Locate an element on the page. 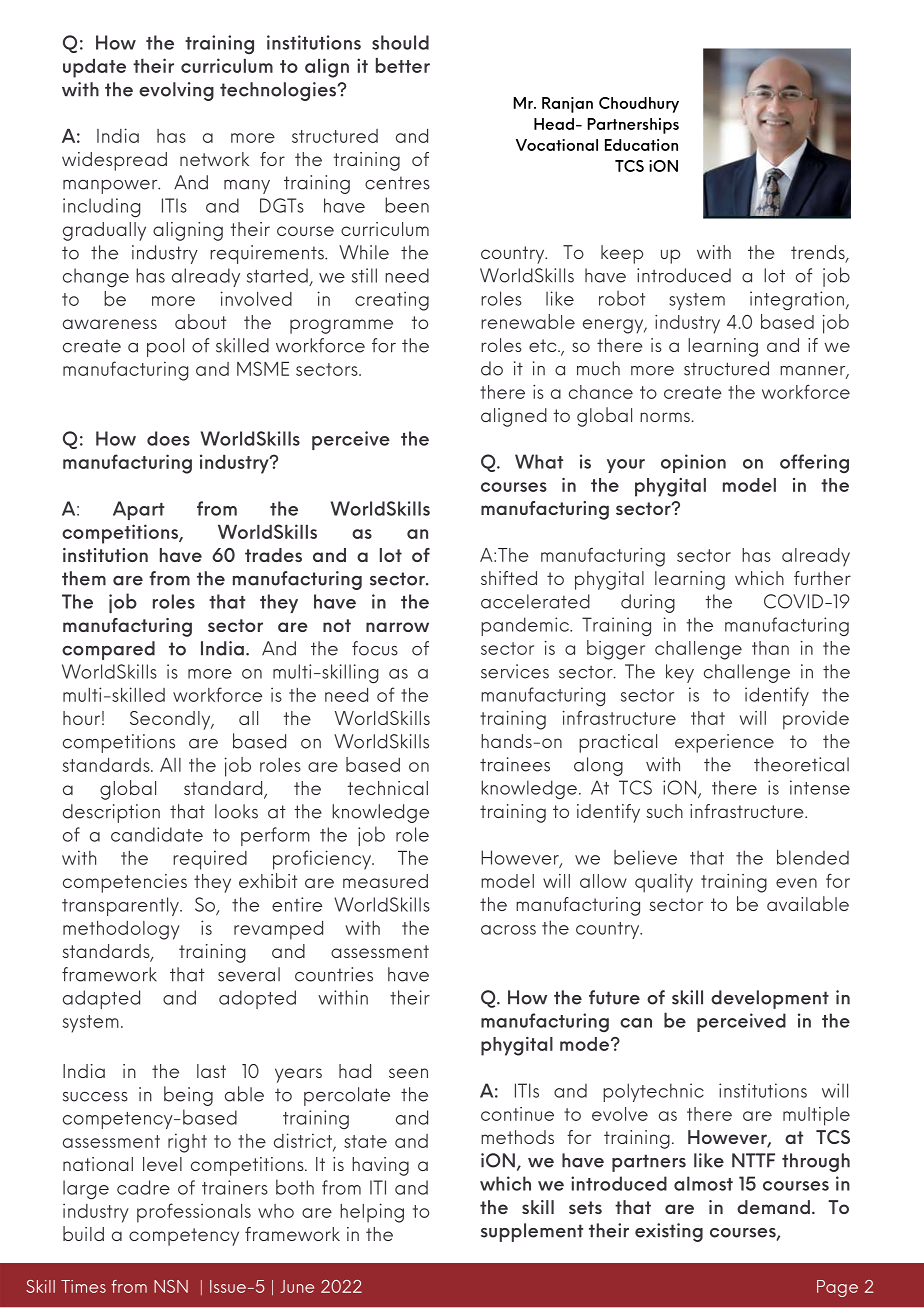  etc is located at coordinates (544, 345).
